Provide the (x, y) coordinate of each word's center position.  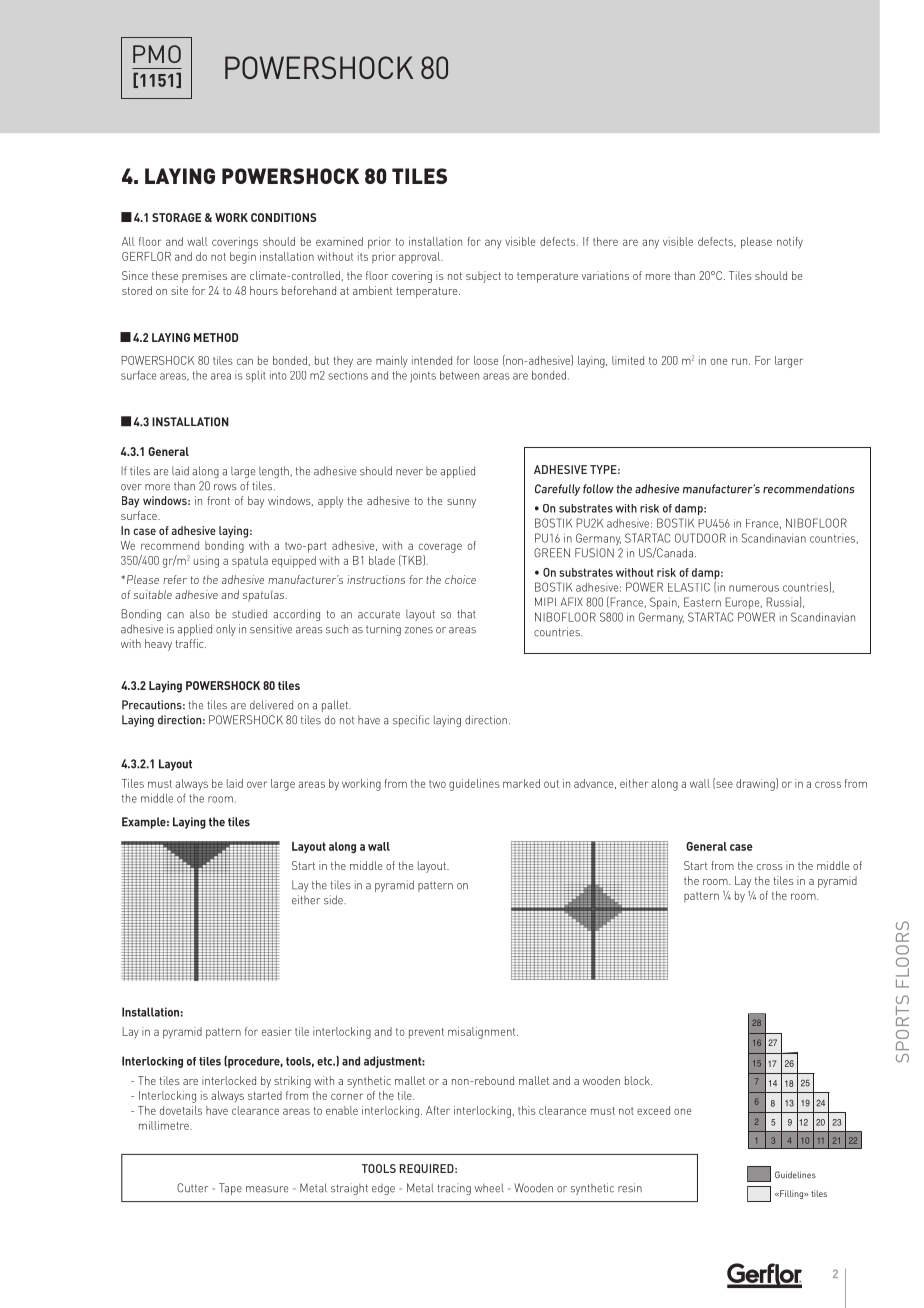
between (459, 375)
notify (790, 242)
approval (421, 258)
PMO (157, 54)
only (226, 630)
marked (521, 783)
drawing (756, 784)
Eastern (702, 602)
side (334, 900)
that (466, 614)
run (741, 361)
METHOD (216, 337)
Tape (230, 1189)
